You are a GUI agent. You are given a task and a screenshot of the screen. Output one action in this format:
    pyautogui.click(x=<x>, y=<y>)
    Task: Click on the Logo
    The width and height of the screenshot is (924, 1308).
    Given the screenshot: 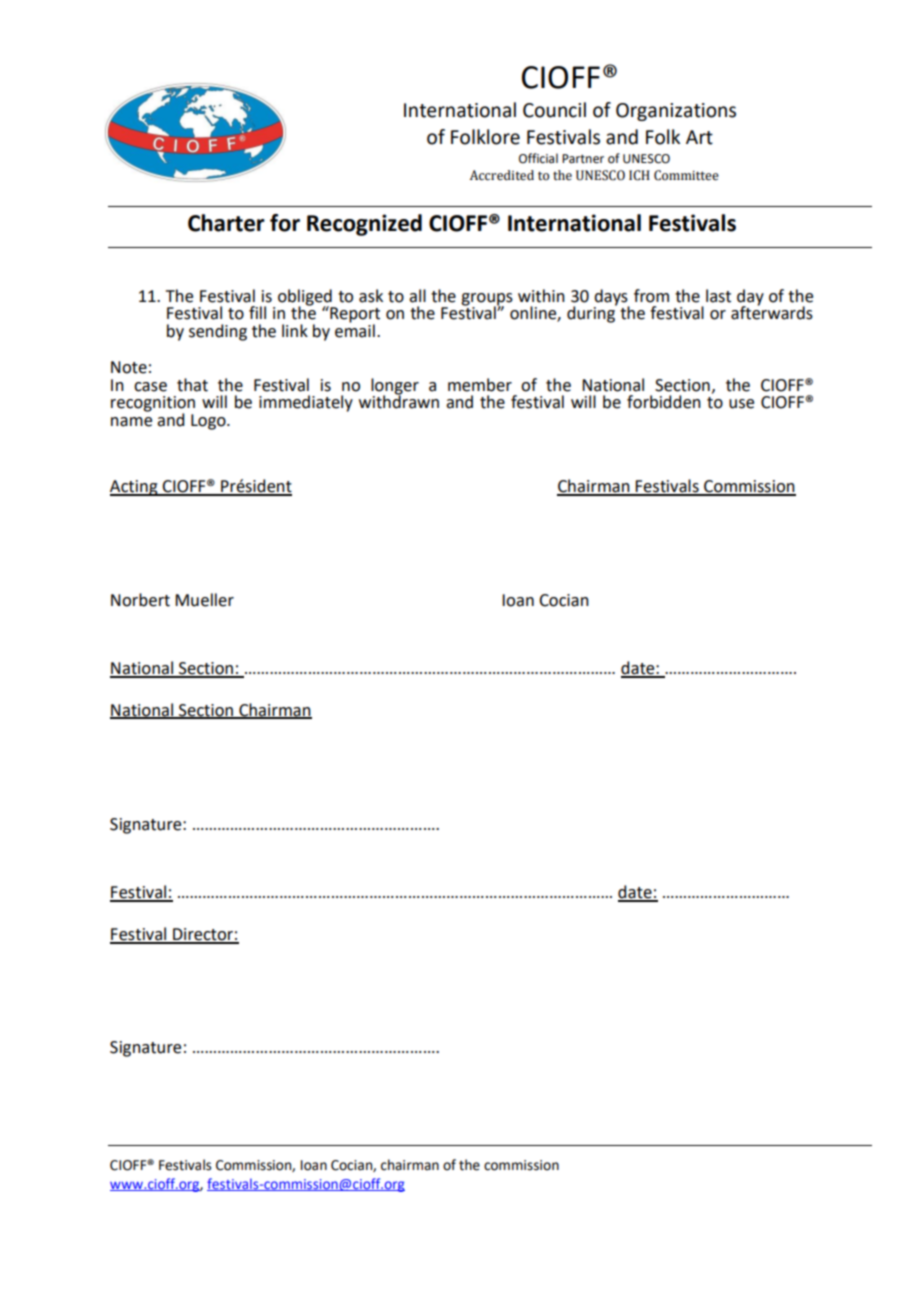 What is the action you would take?
    pyautogui.click(x=209, y=422)
